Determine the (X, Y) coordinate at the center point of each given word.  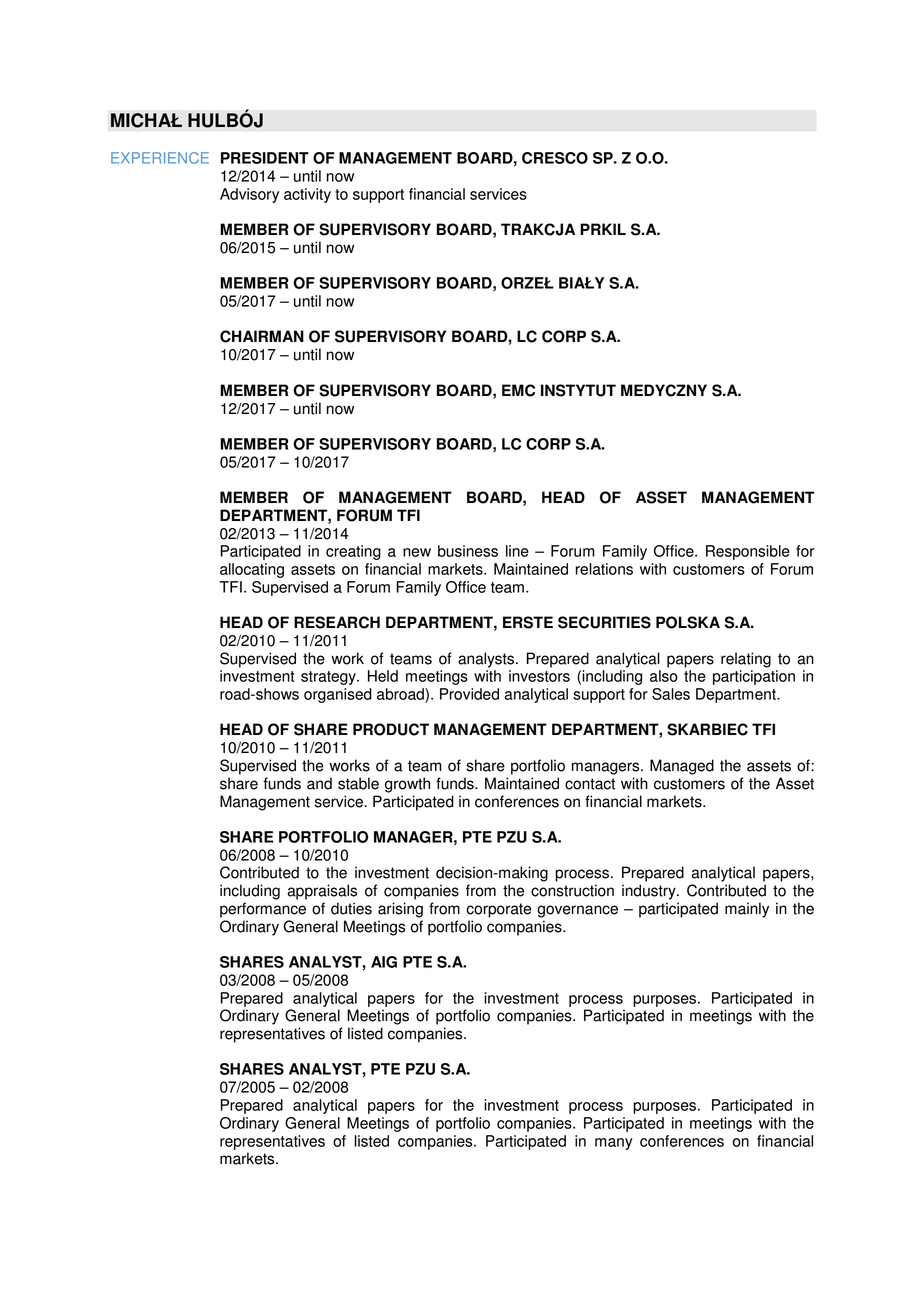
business (468, 551)
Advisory (249, 195)
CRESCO (555, 158)
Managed (682, 767)
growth (407, 785)
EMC (518, 390)
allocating (252, 570)
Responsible (748, 552)
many (614, 1144)
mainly (747, 910)
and (319, 783)
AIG (384, 962)
